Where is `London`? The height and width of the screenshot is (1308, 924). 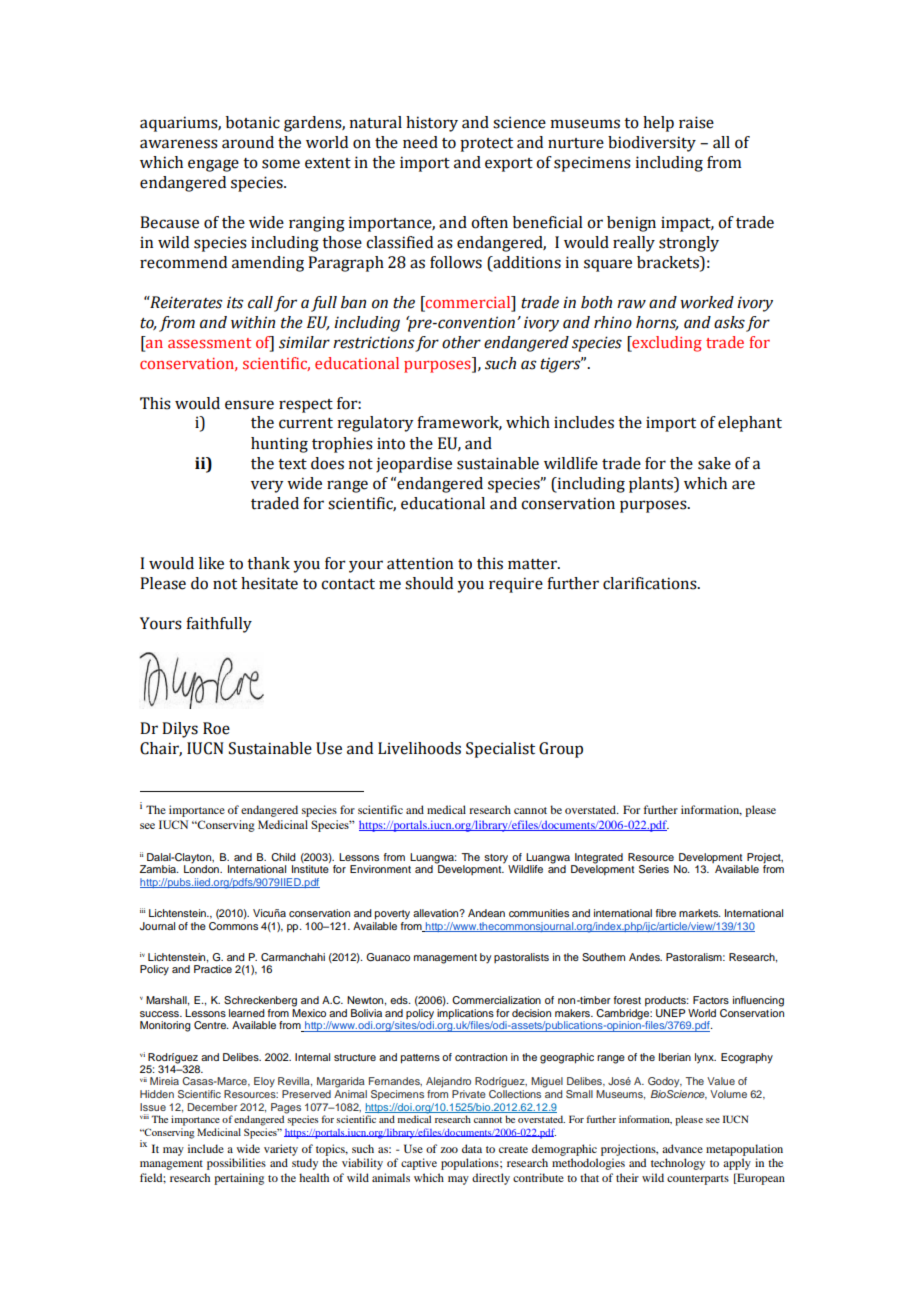
London is located at coordinates (202, 868).
